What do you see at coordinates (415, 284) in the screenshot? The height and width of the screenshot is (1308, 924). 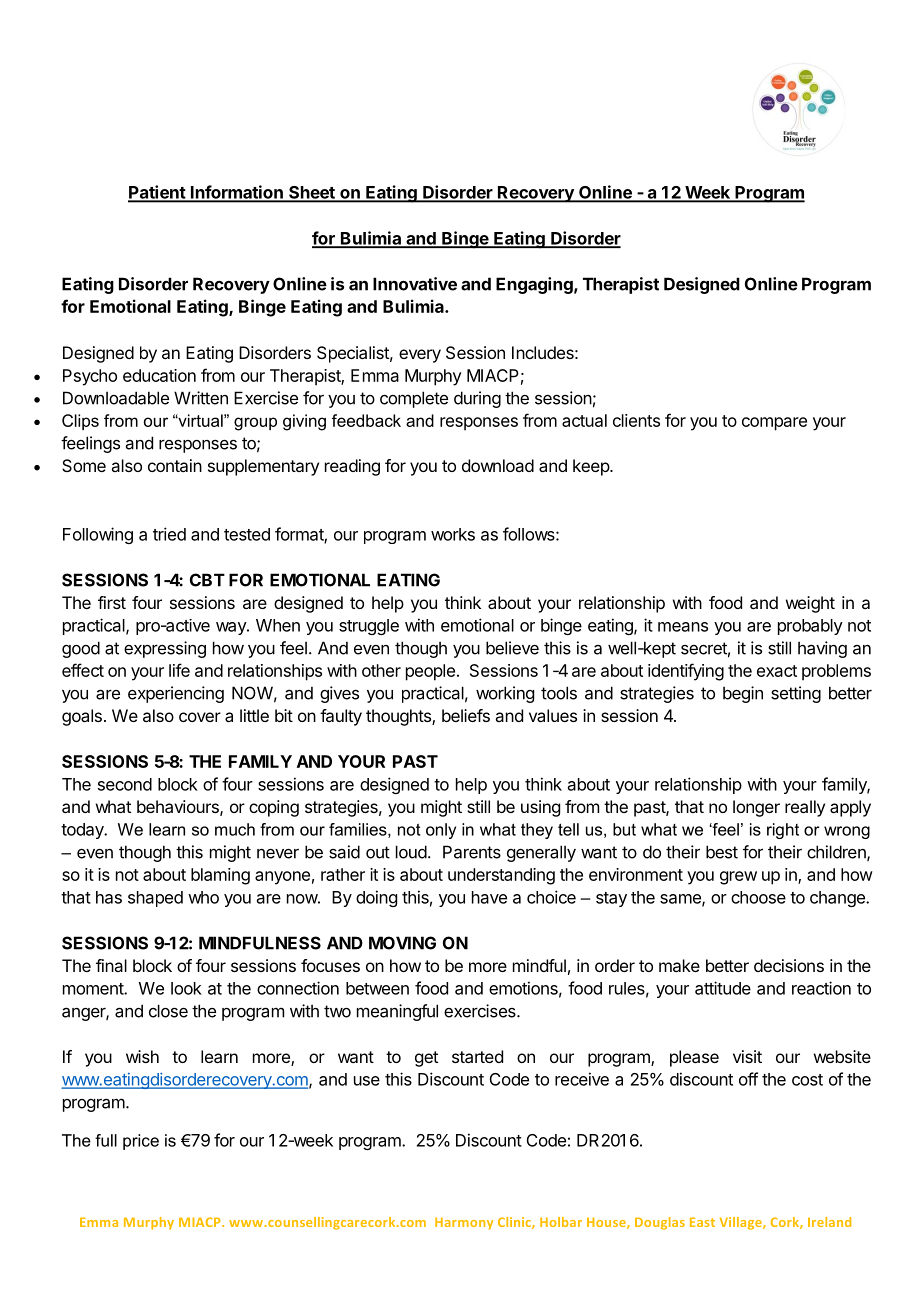 I see `Innovative` at bounding box center [415, 284].
